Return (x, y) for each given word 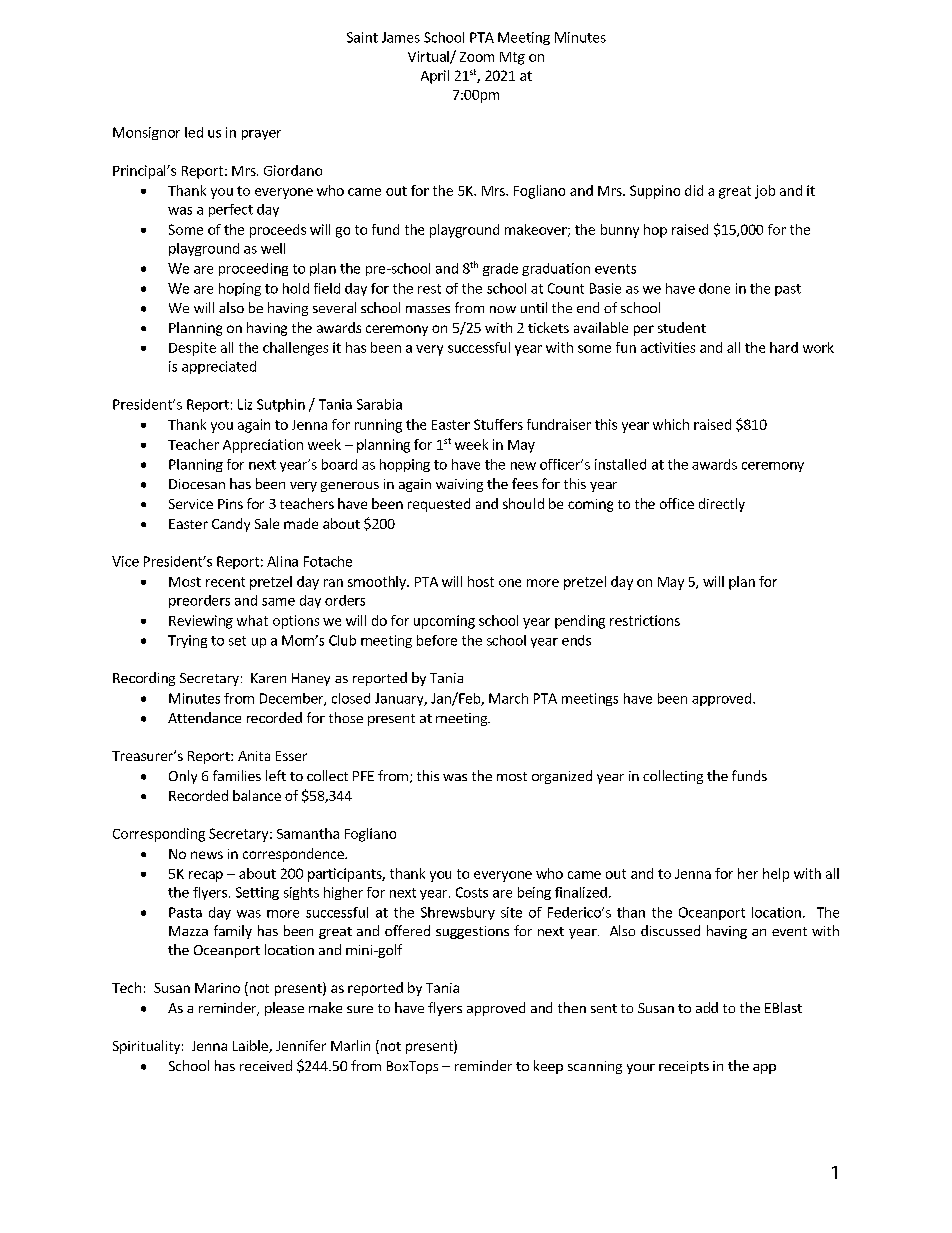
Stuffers (498, 424)
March (508, 698)
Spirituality (146, 1047)
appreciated (219, 367)
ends (576, 640)
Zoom (477, 57)
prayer (261, 135)
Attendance (204, 717)
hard (784, 347)
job (765, 192)
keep (548, 1067)
